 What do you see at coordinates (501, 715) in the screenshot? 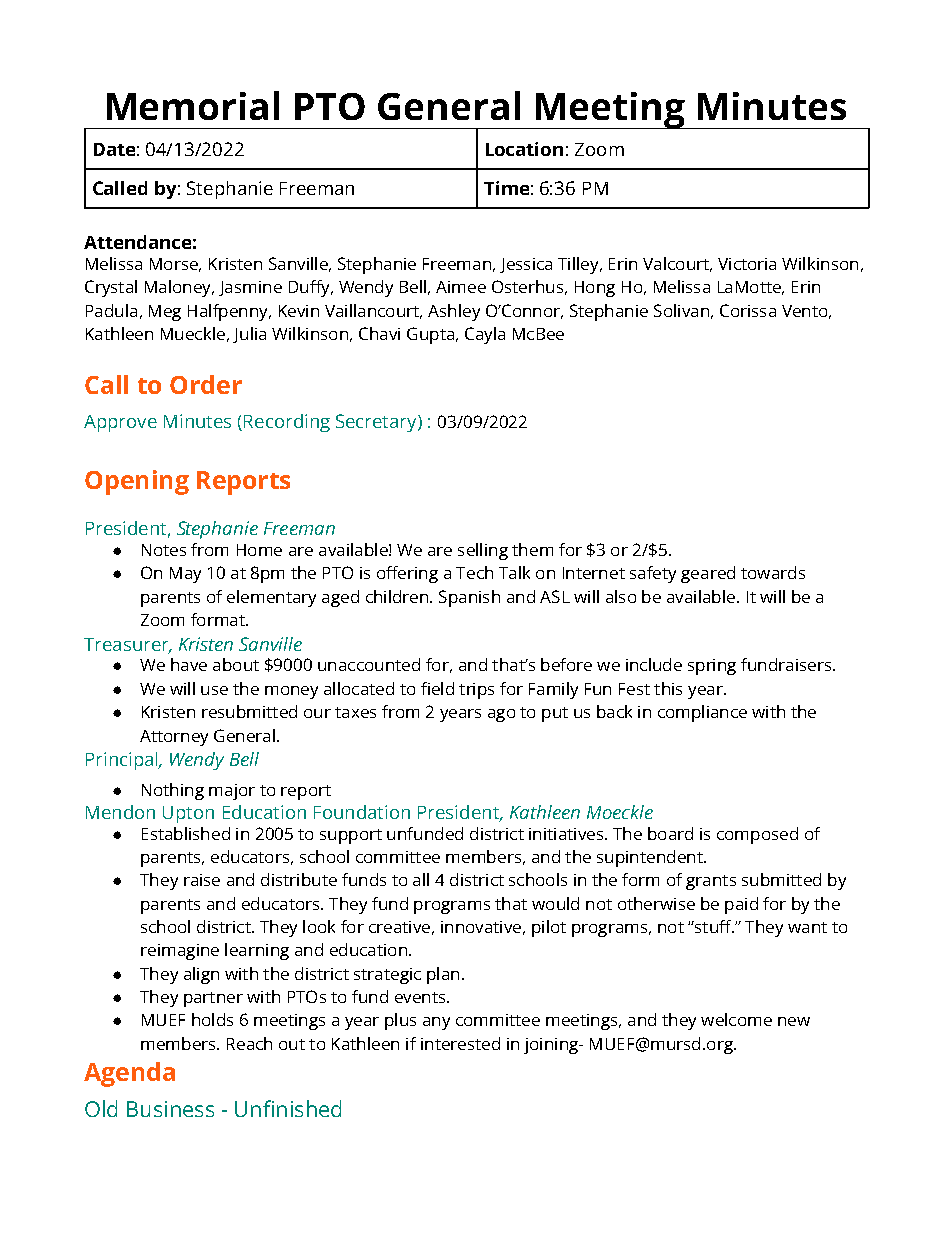
I see `ago` at bounding box center [501, 715].
